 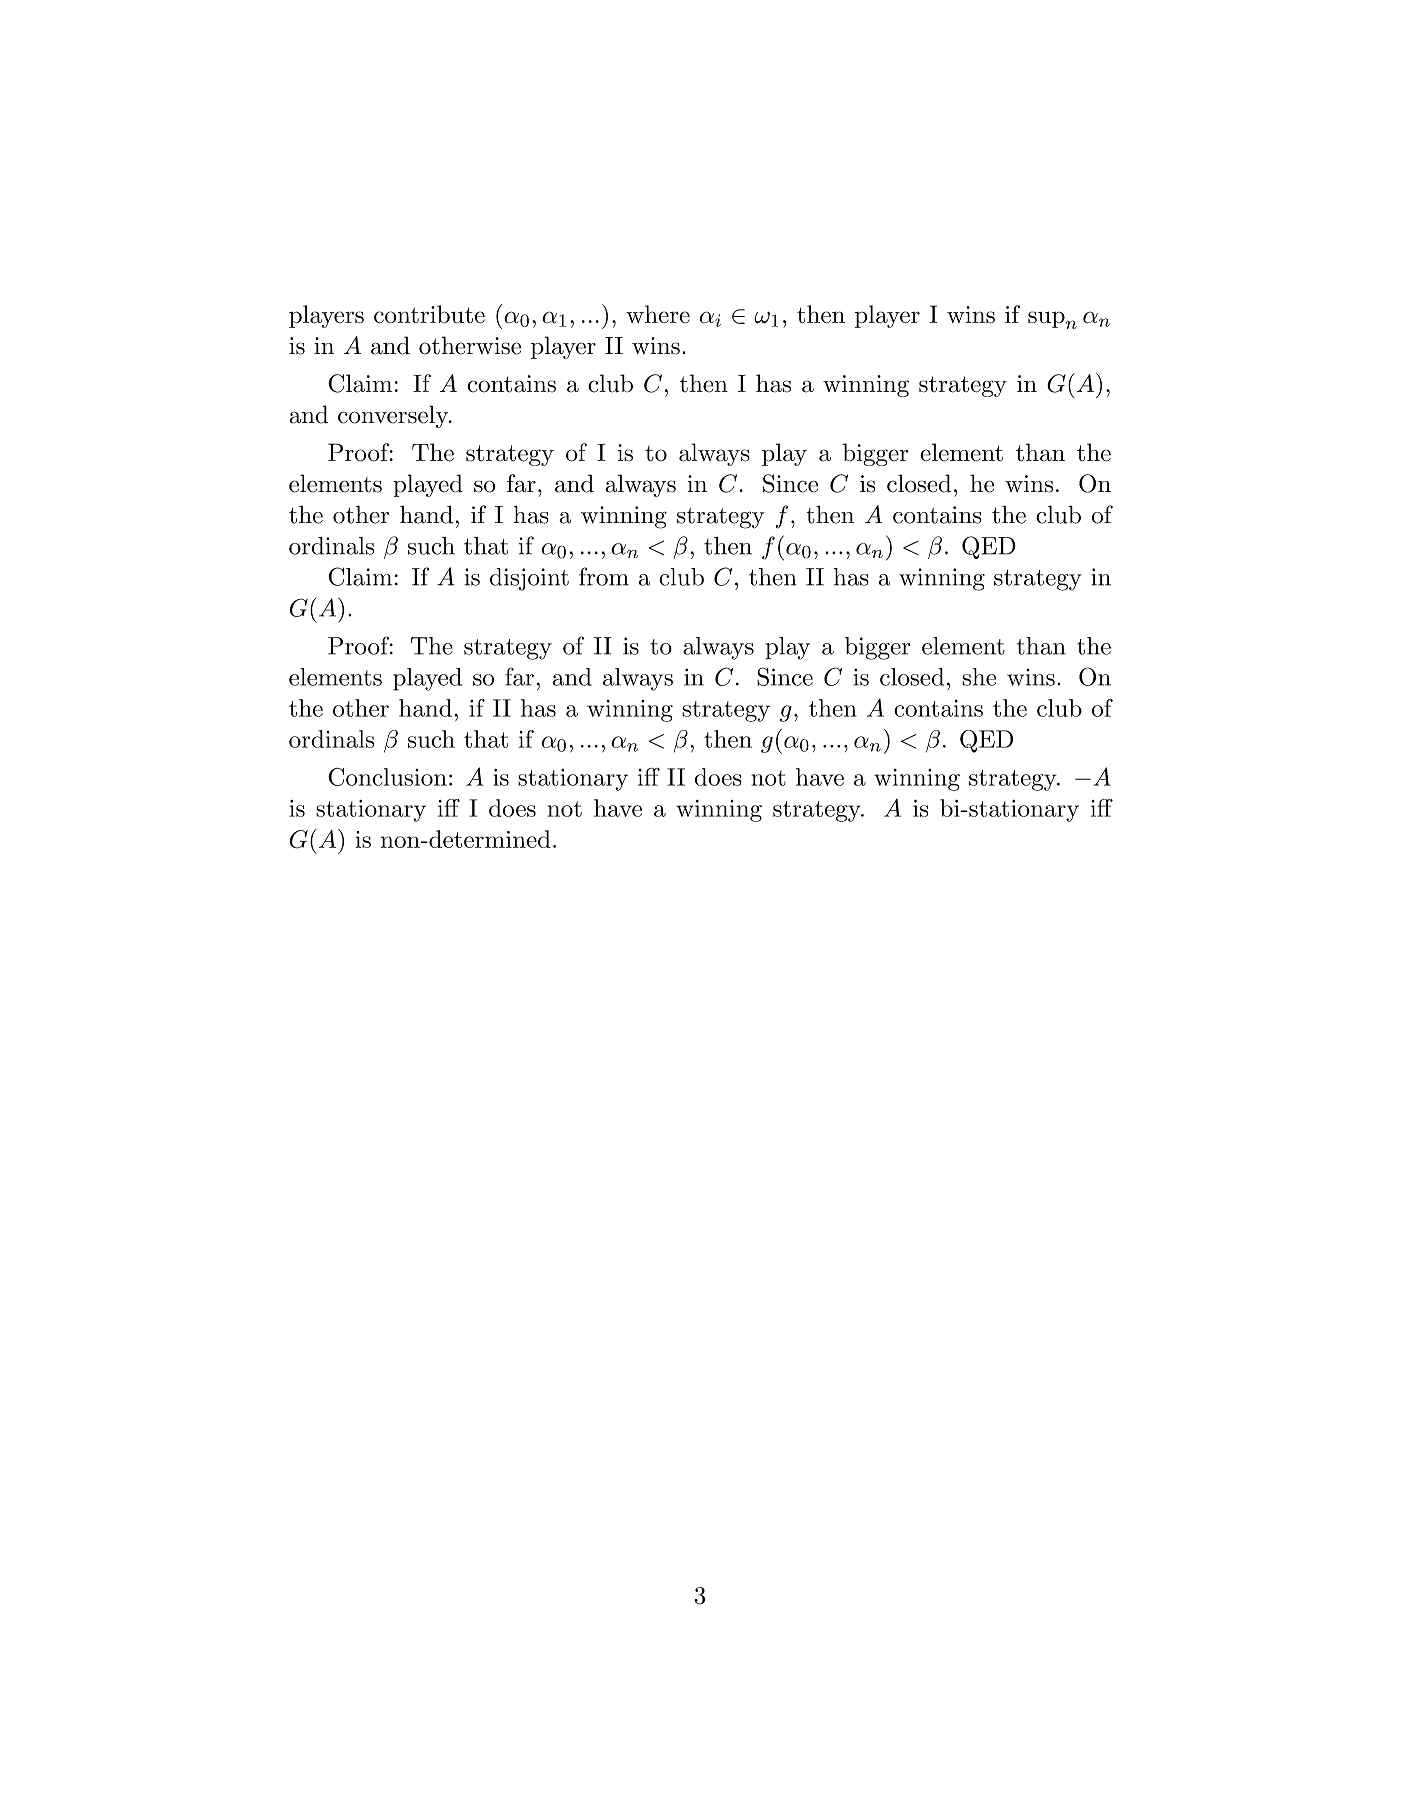 What do you see at coordinates (394, 416) in the screenshot?
I see `conversely` at bounding box center [394, 416].
